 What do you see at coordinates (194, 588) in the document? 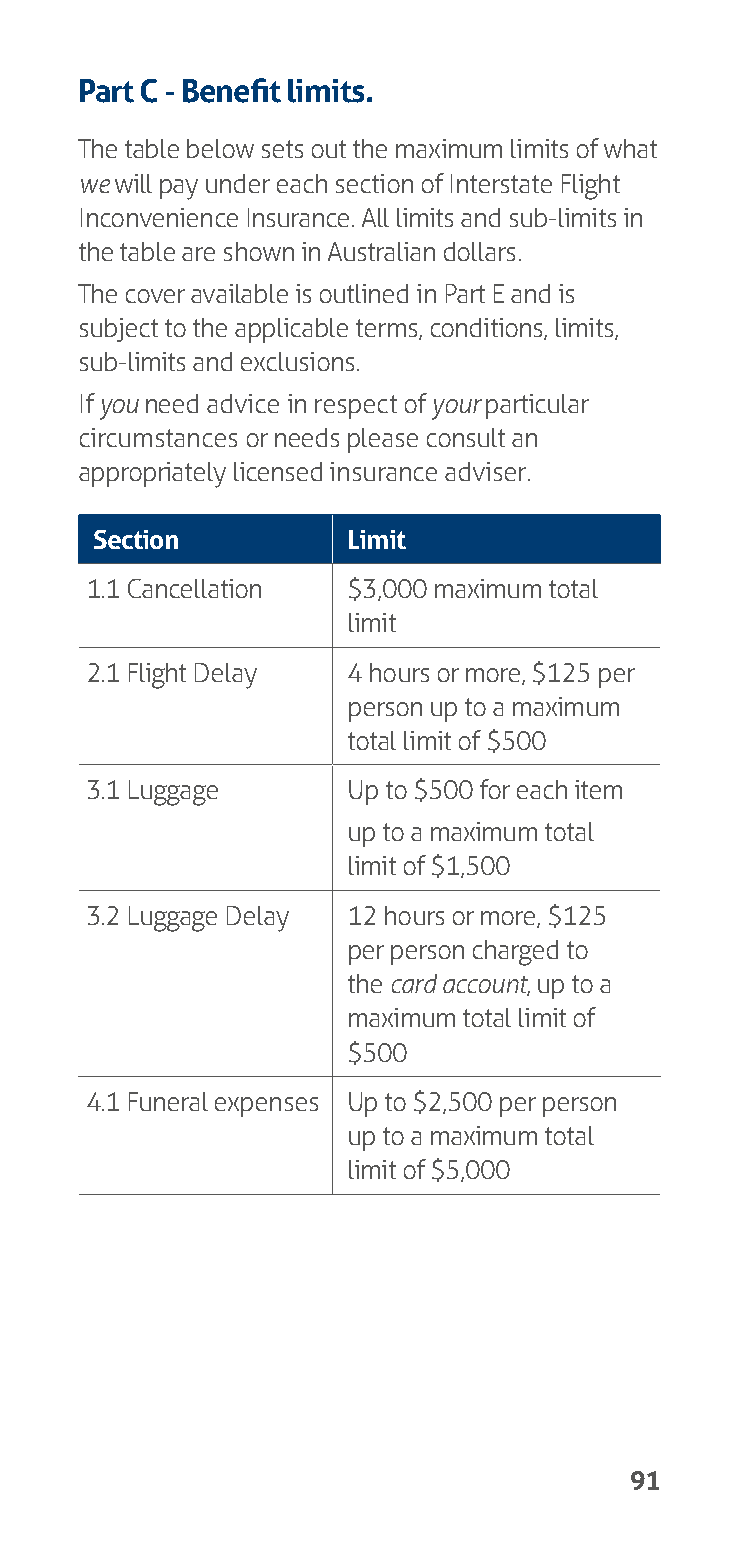
I see `Cancellation` at bounding box center [194, 588].
